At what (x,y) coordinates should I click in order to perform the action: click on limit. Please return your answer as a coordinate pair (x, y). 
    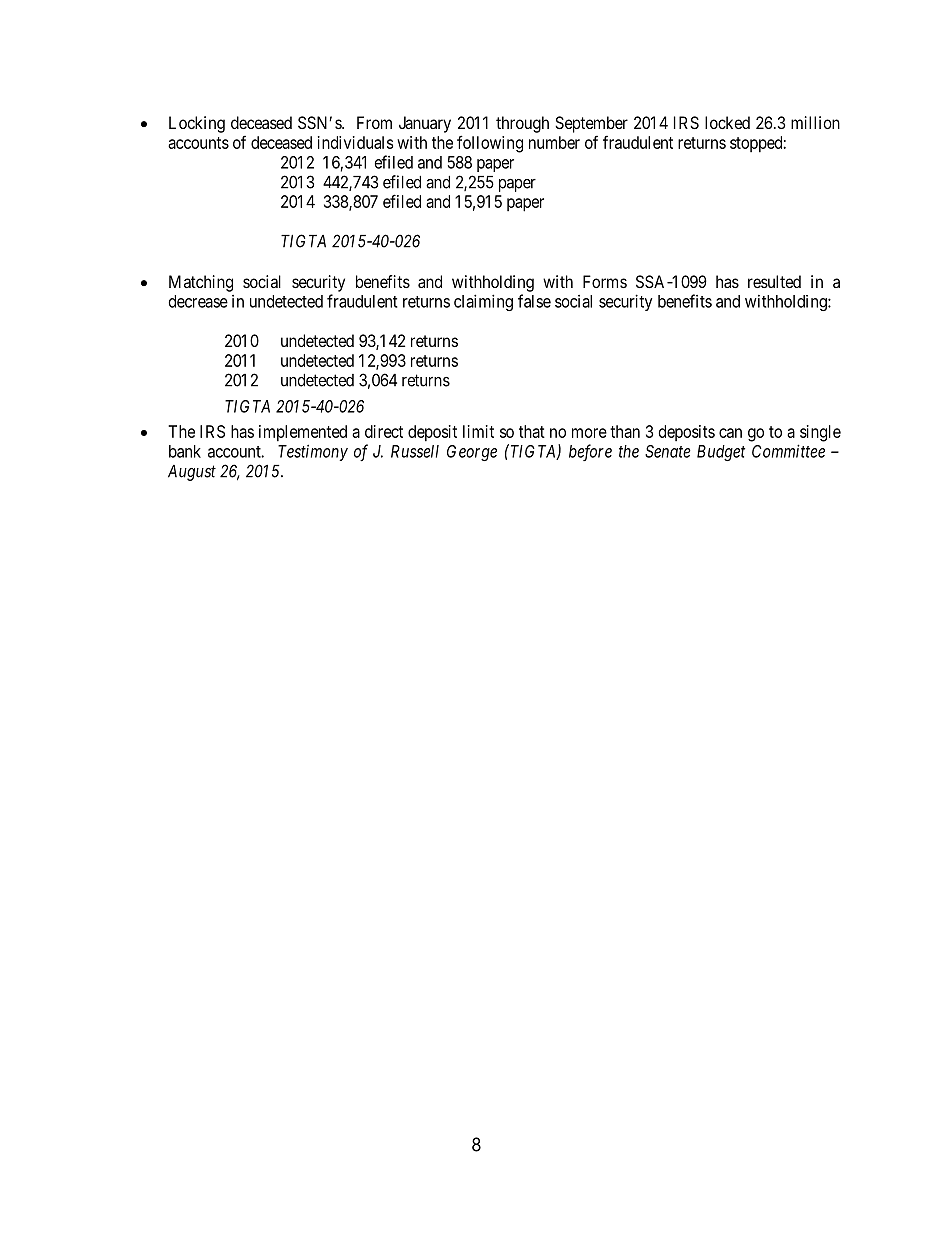
    Looking at the image, I should click on (478, 431).
